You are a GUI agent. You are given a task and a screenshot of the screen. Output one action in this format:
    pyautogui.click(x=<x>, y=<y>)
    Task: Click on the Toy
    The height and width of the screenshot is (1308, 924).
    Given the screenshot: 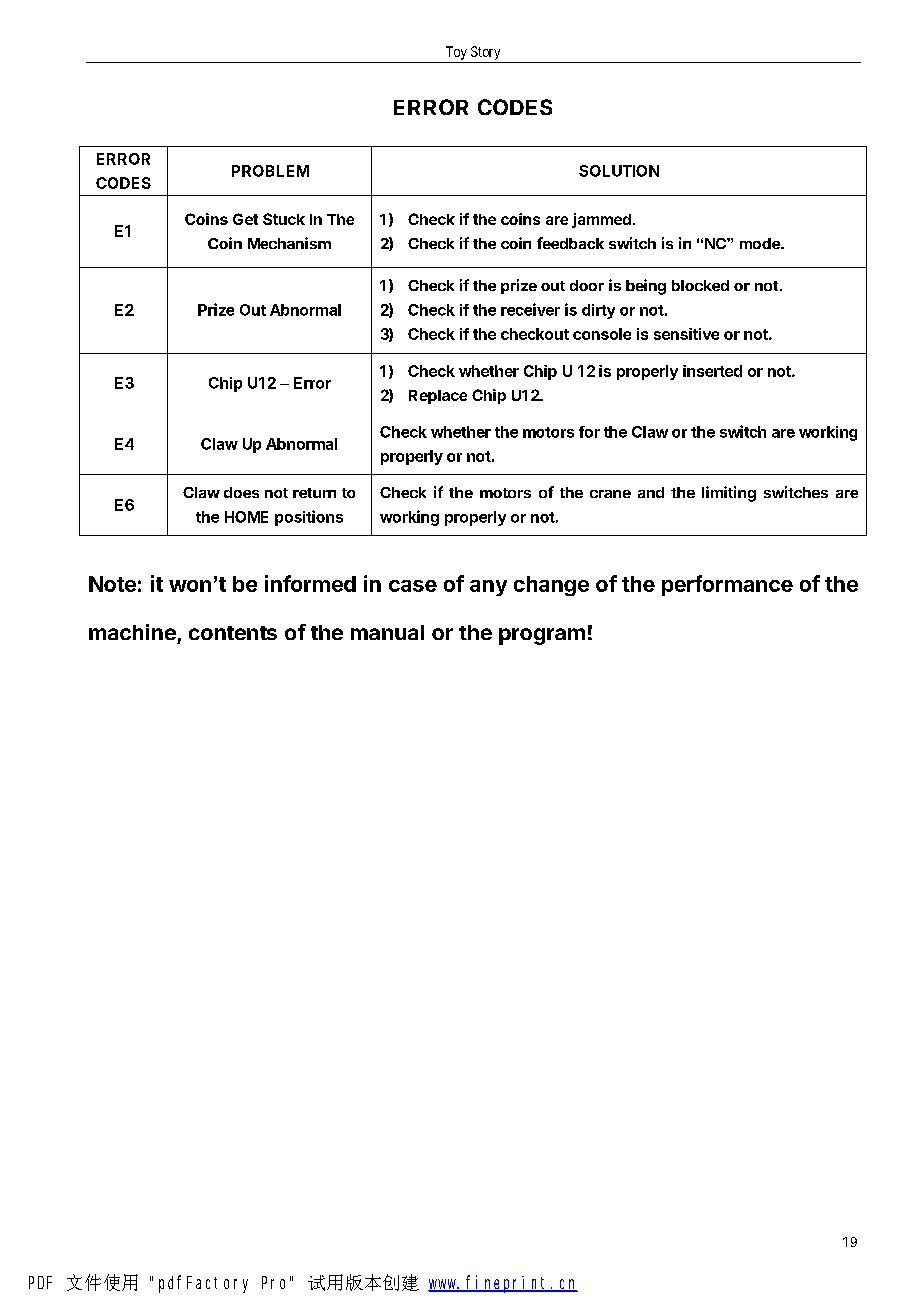 What is the action you would take?
    pyautogui.click(x=456, y=53)
